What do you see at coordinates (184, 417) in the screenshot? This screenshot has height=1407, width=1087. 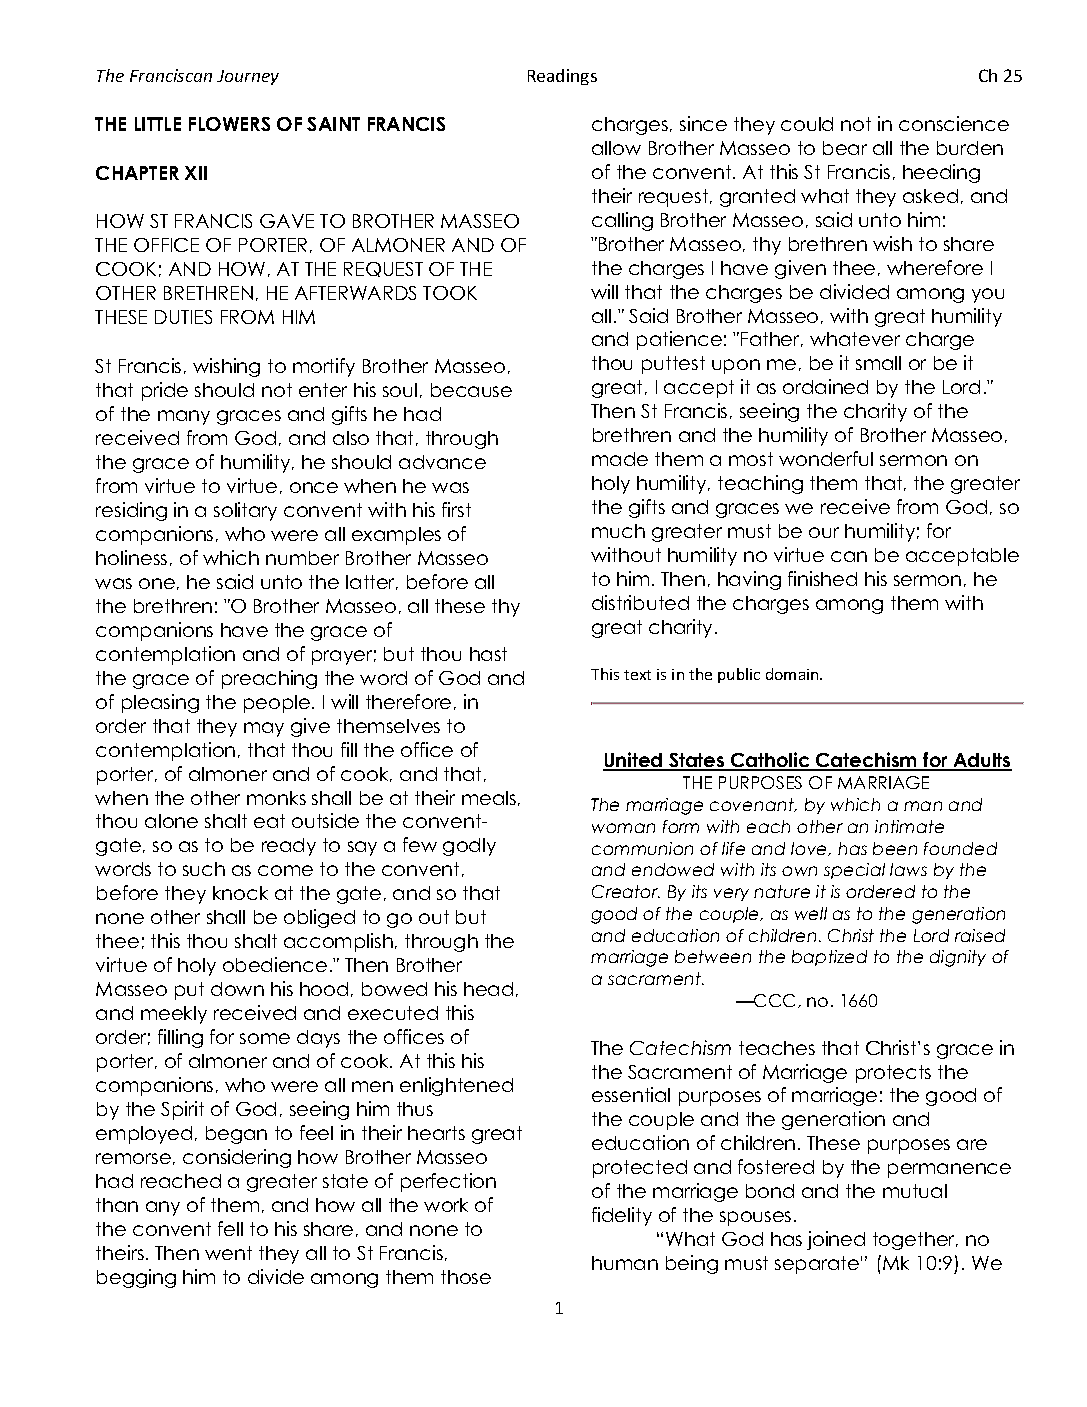 I see `many` at bounding box center [184, 417].
